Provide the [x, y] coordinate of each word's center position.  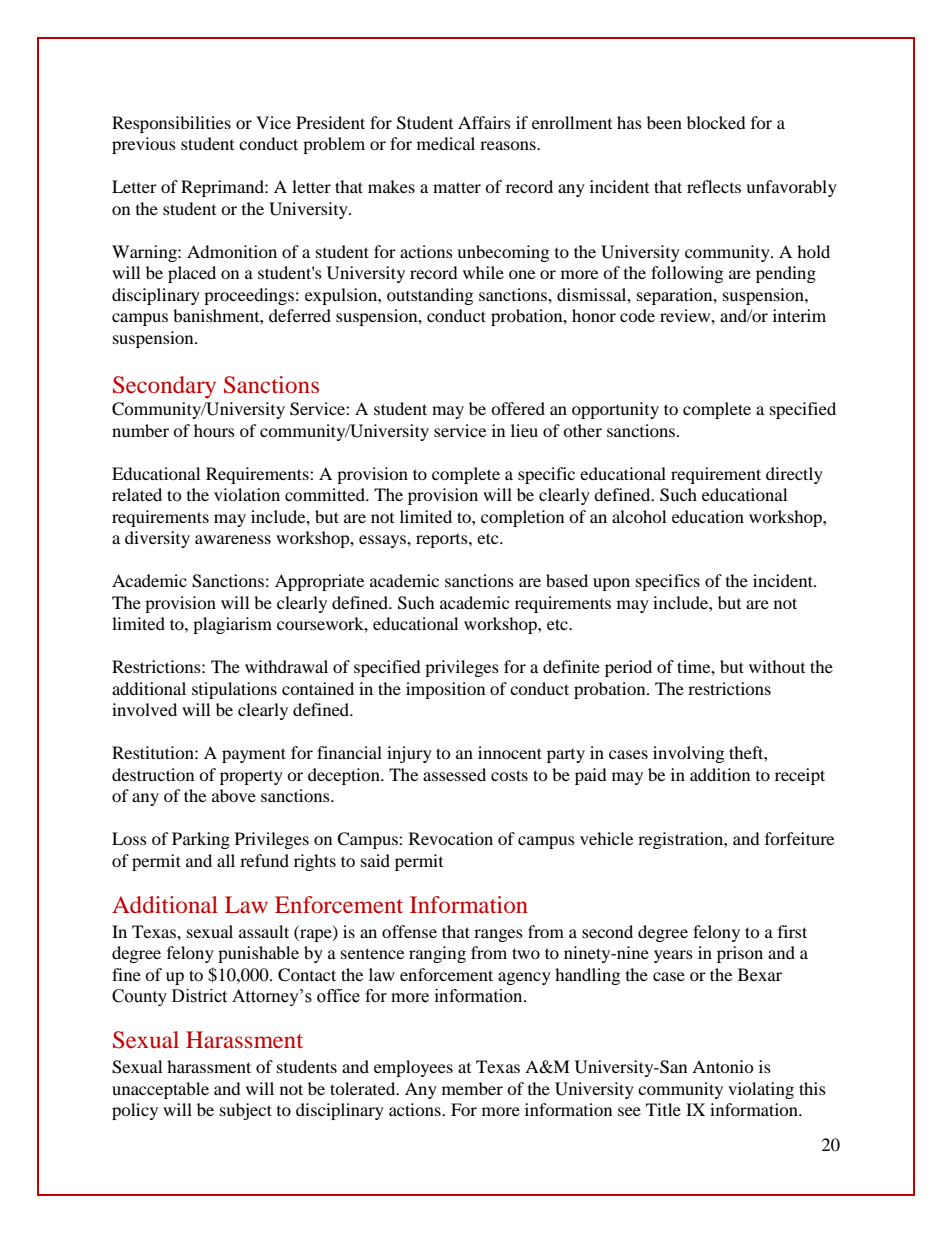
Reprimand [223, 188]
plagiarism [232, 625]
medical [446, 143]
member [472, 1088]
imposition [445, 690]
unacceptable [160, 1090]
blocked [716, 122]
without [777, 666]
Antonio [723, 1066]
